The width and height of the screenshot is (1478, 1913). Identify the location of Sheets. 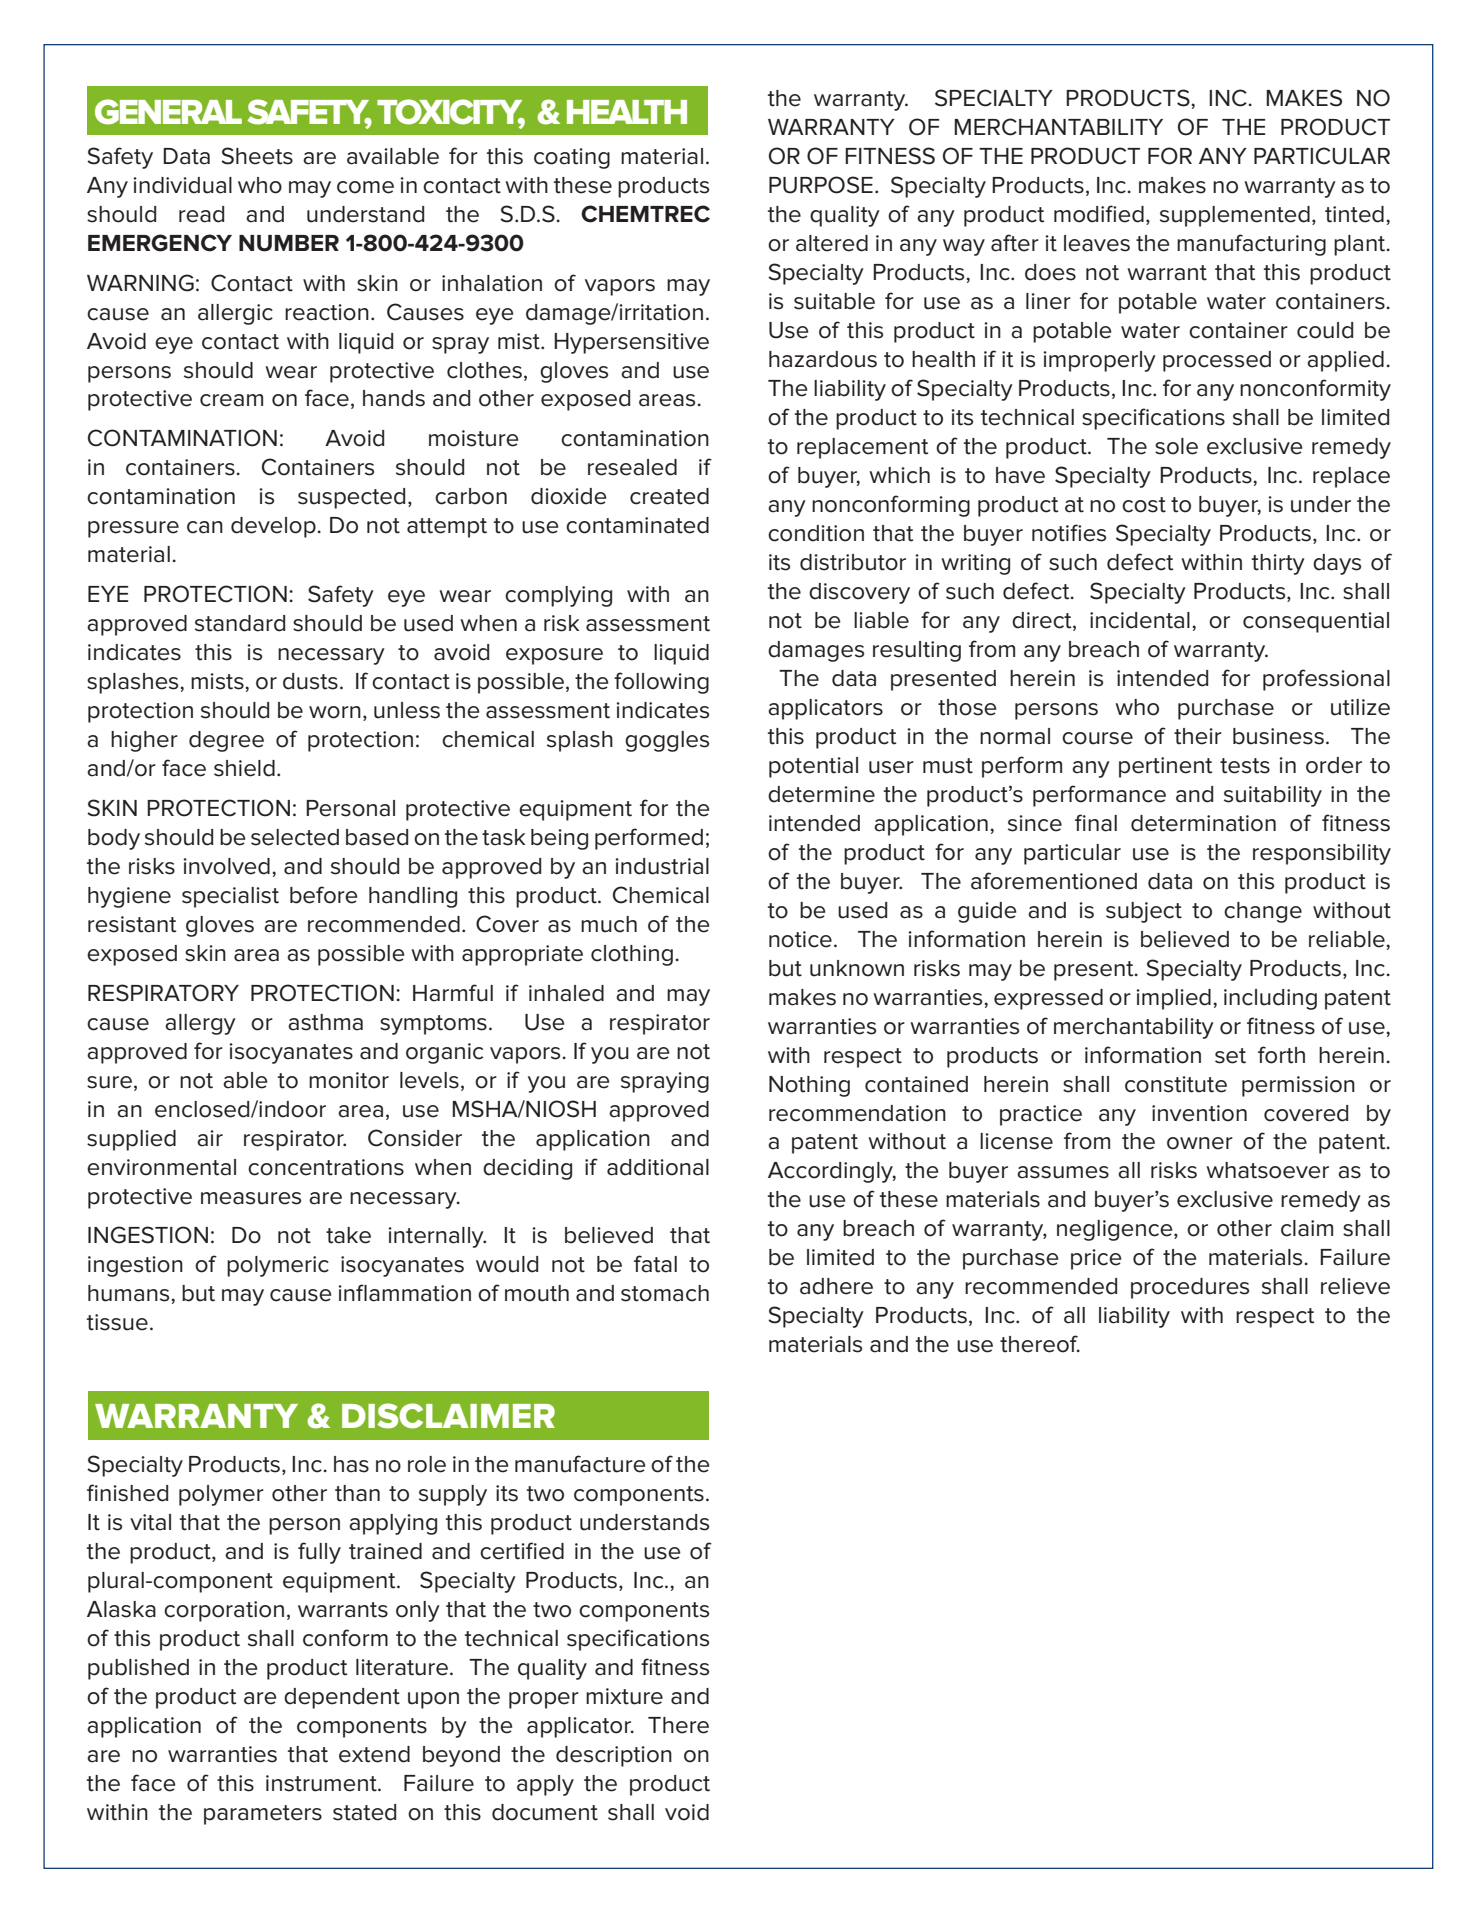
(257, 156).
